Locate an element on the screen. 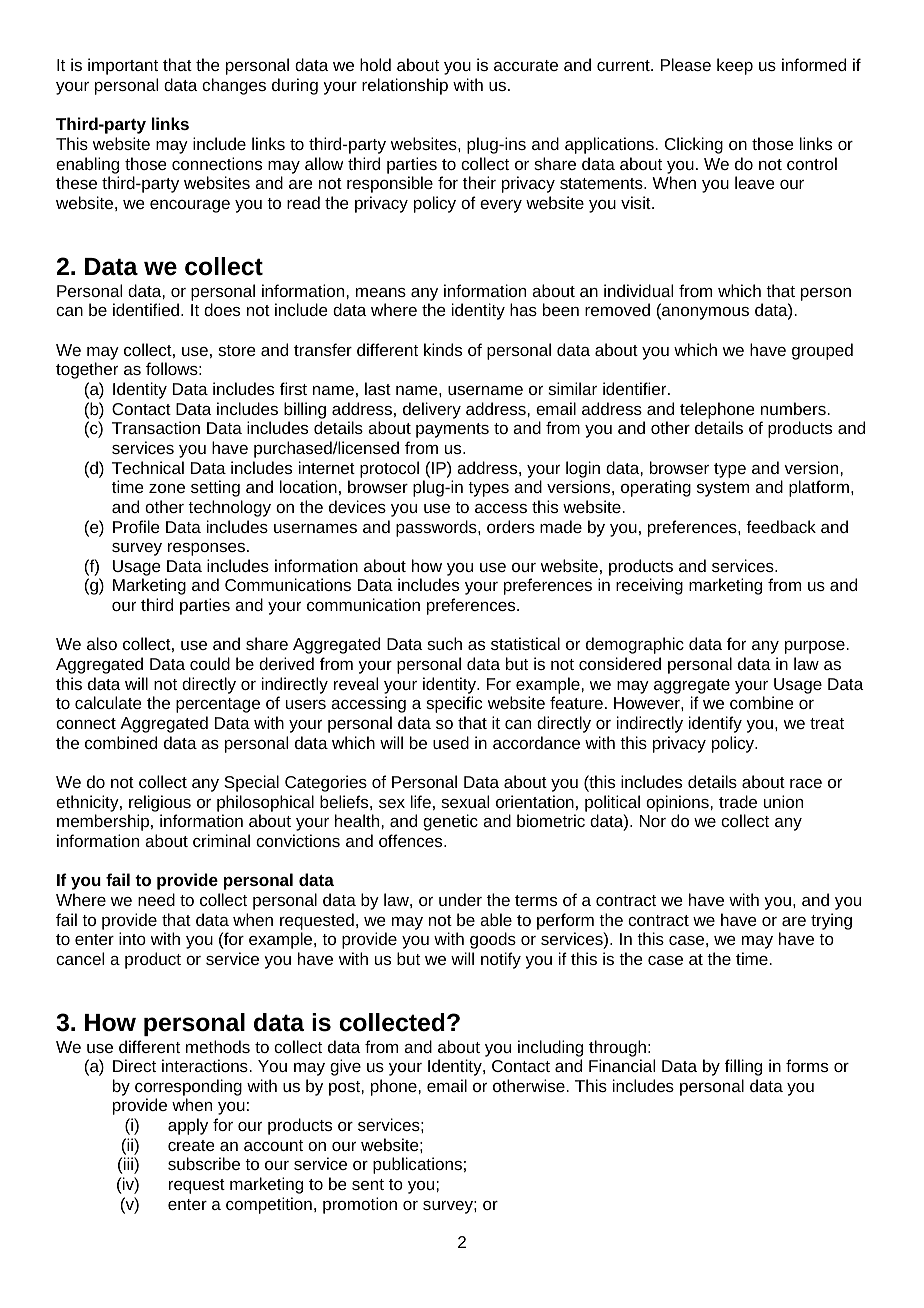 The width and height of the screenshot is (924, 1308). goods is located at coordinates (493, 940).
